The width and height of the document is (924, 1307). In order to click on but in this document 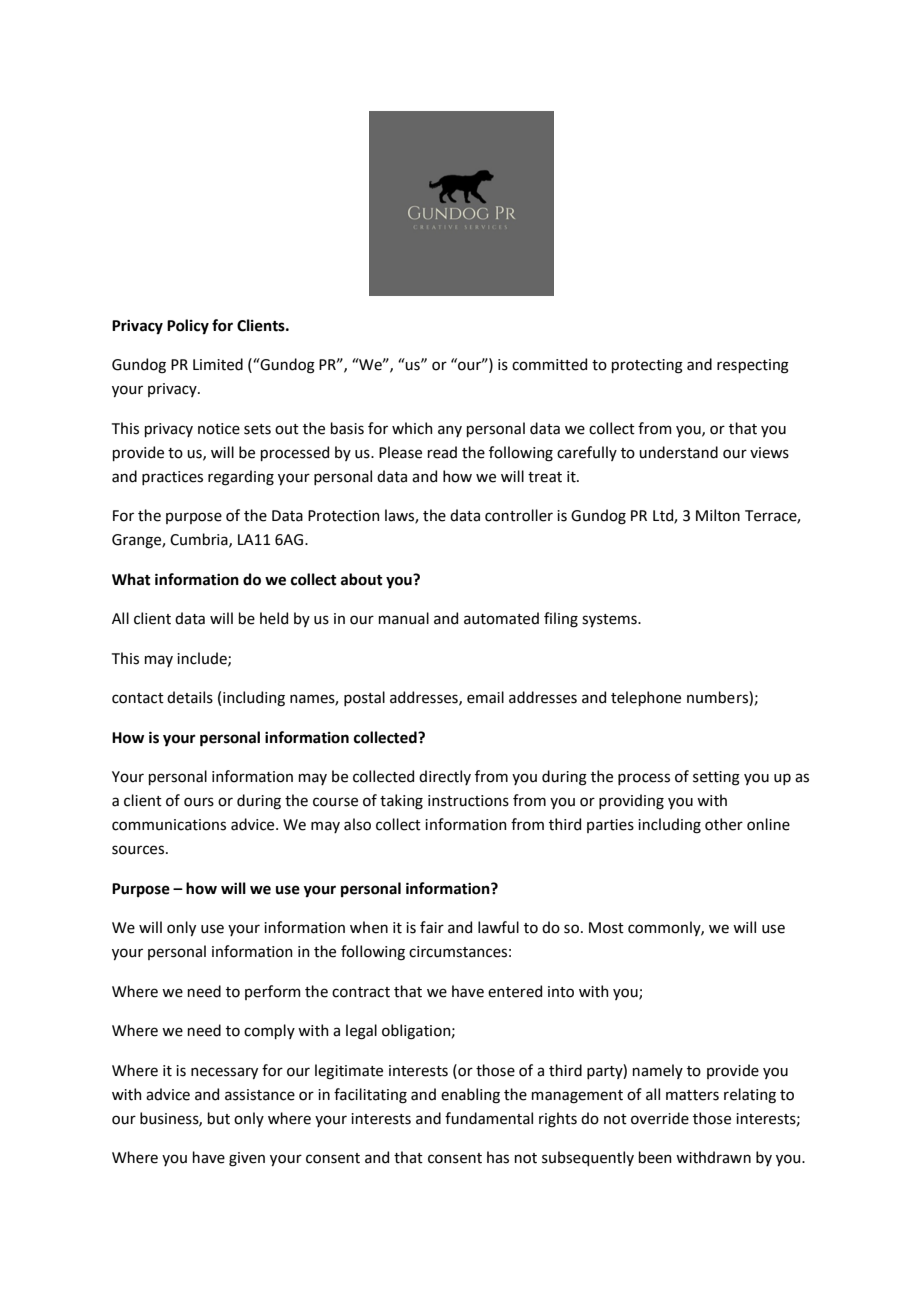, I will do `click(219, 1118)`.
